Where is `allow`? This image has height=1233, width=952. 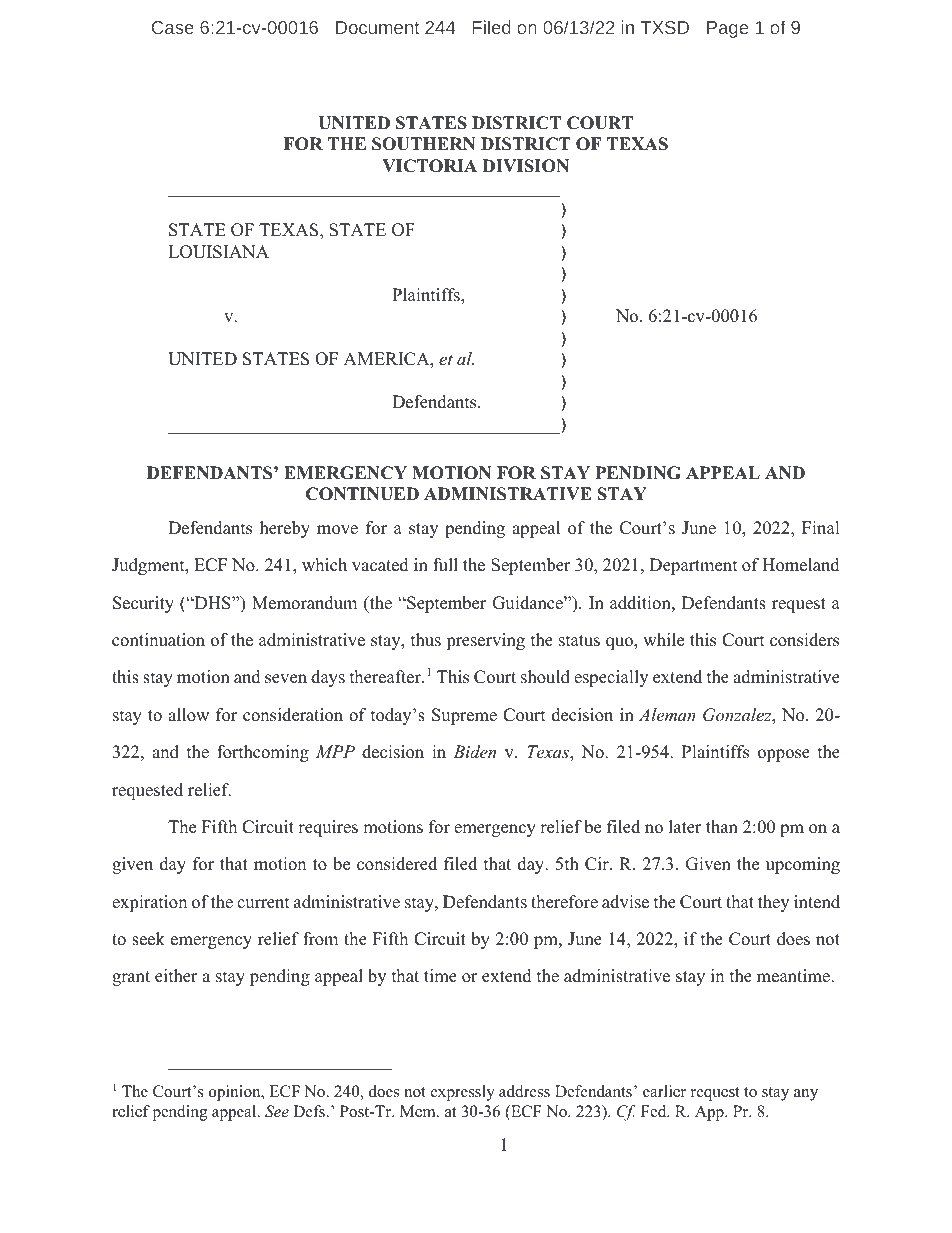
allow is located at coordinates (188, 715).
